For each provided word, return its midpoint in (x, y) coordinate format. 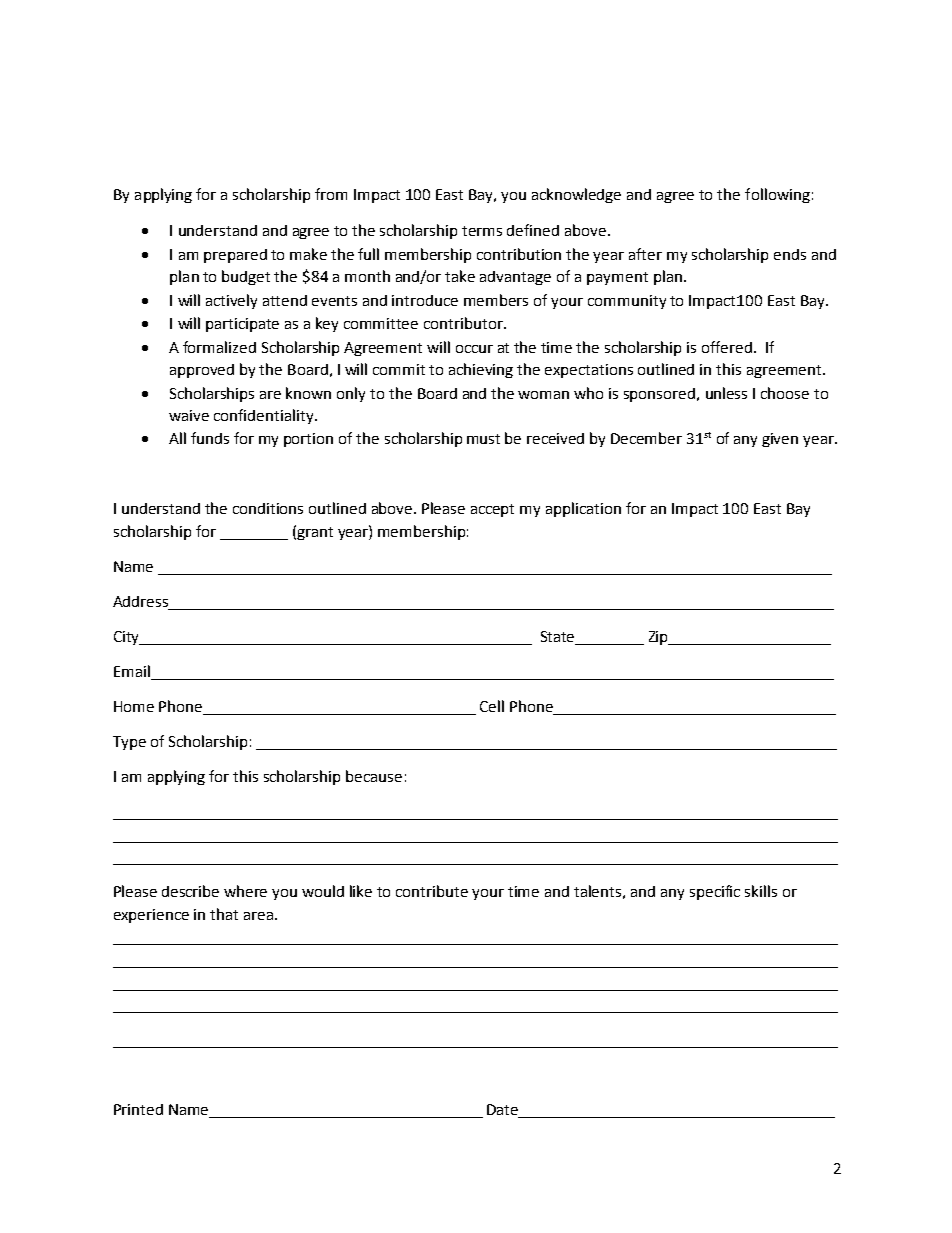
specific (715, 892)
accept (492, 510)
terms (482, 231)
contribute (432, 891)
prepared (235, 256)
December (646, 438)
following (777, 195)
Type (129, 743)
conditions (268, 508)
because (374, 776)
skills (761, 891)
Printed (138, 1109)
